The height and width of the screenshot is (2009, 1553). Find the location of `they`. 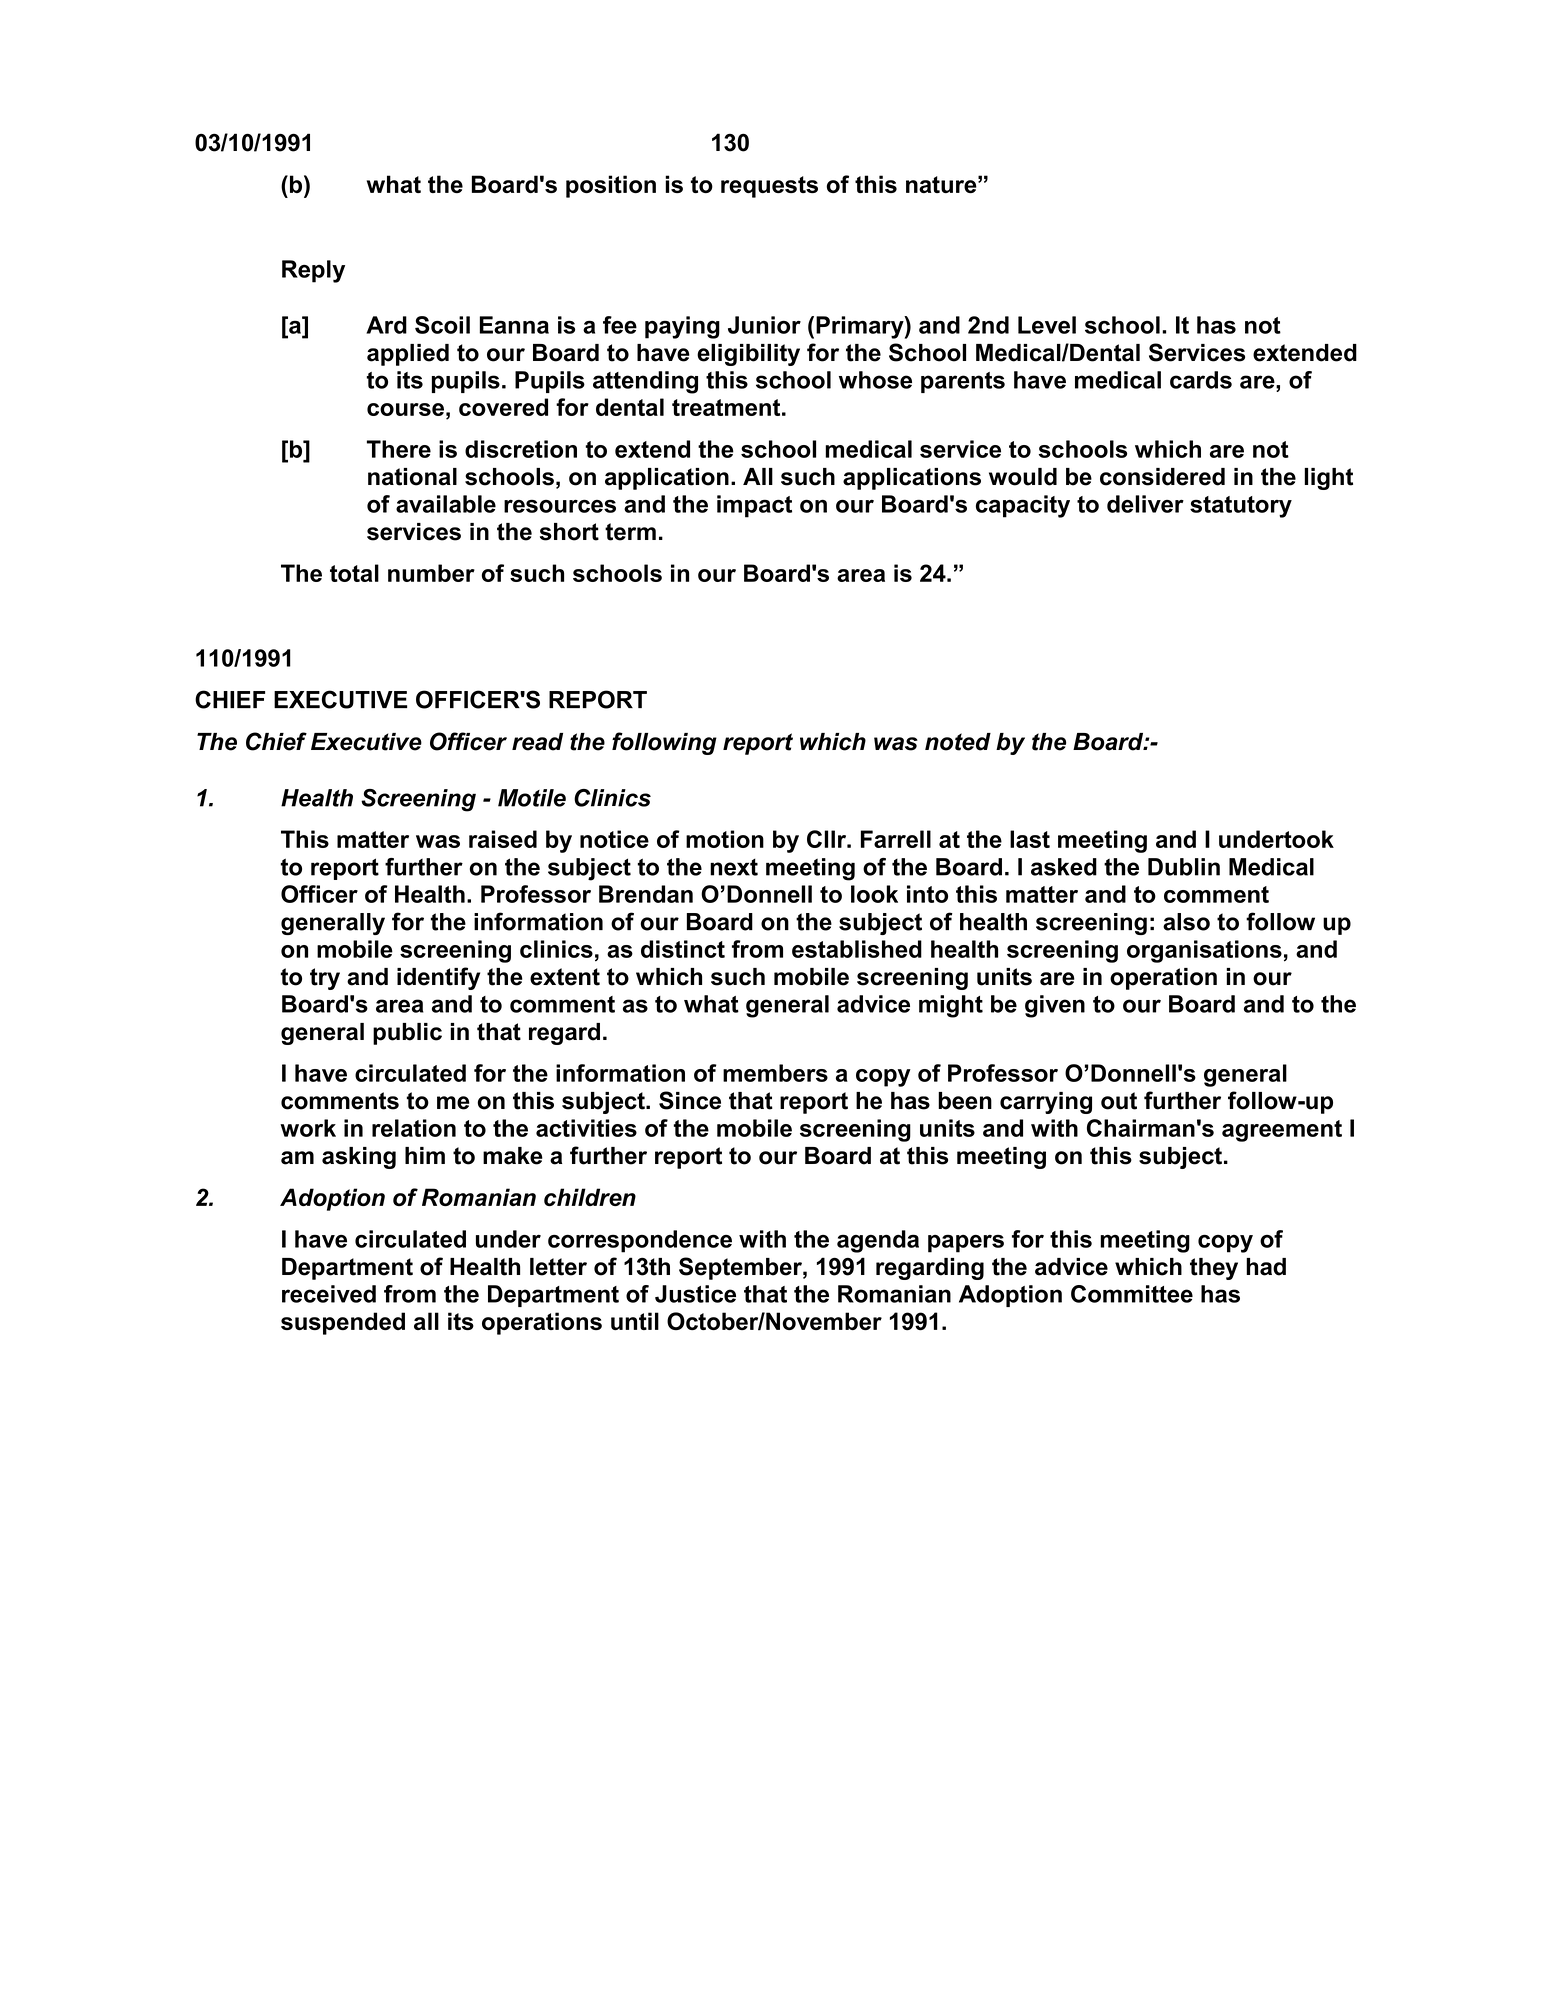

they is located at coordinates (1214, 1269).
